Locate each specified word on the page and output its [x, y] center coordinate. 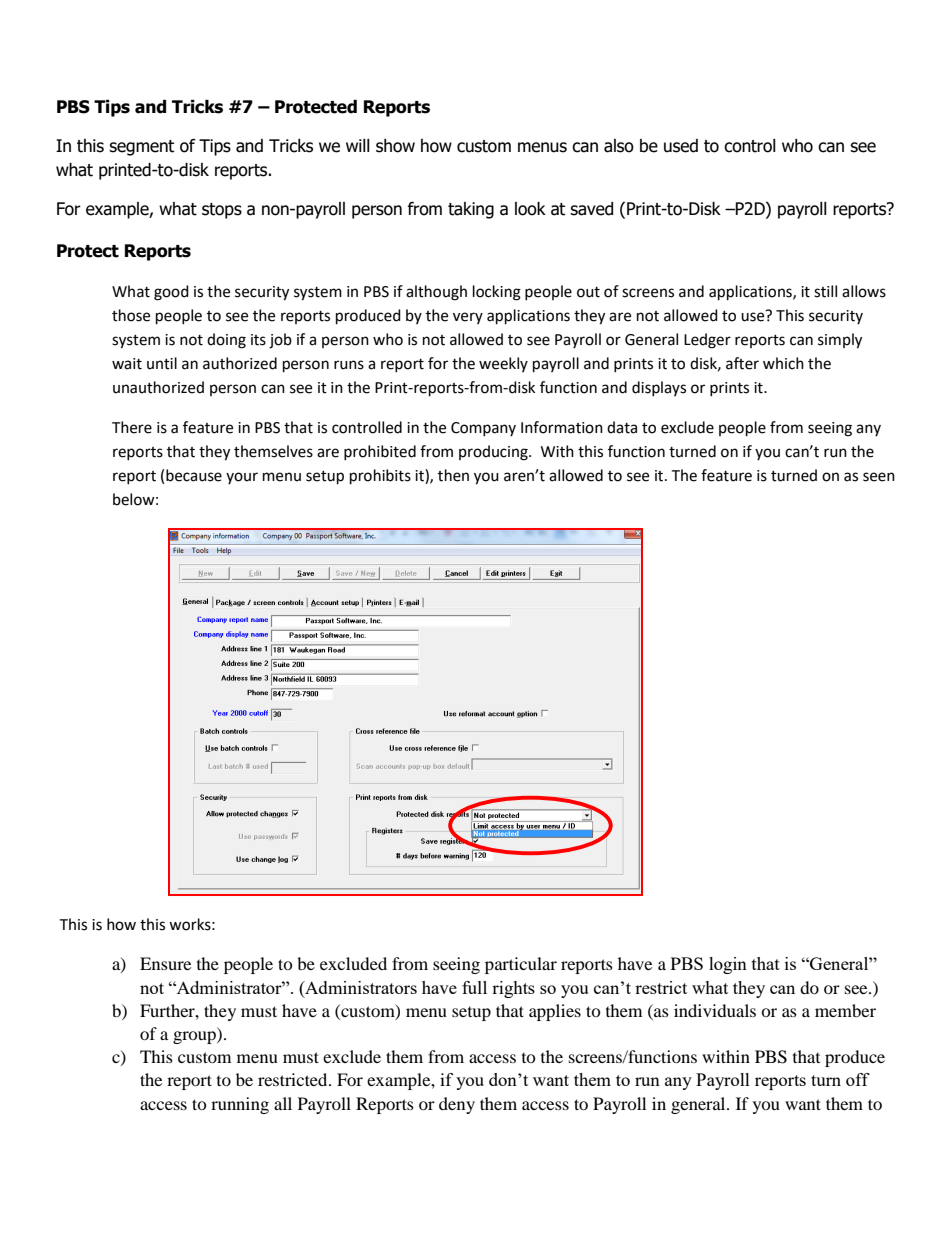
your [242, 478]
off [858, 1079]
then [453, 475]
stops [222, 211]
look [530, 209]
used [681, 146]
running [240, 1105]
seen [879, 477]
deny [457, 1105]
